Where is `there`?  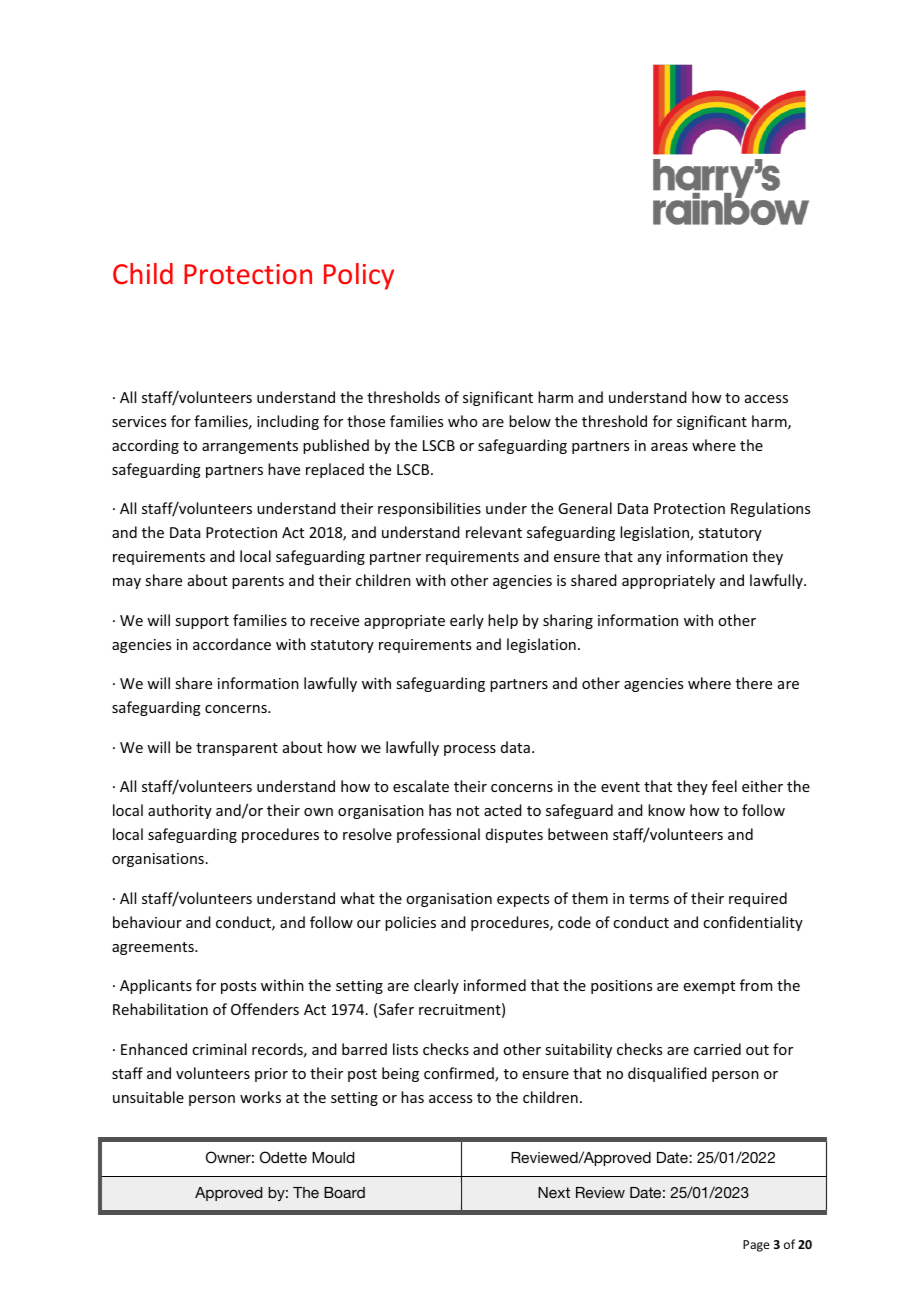
there is located at coordinates (754, 683).
